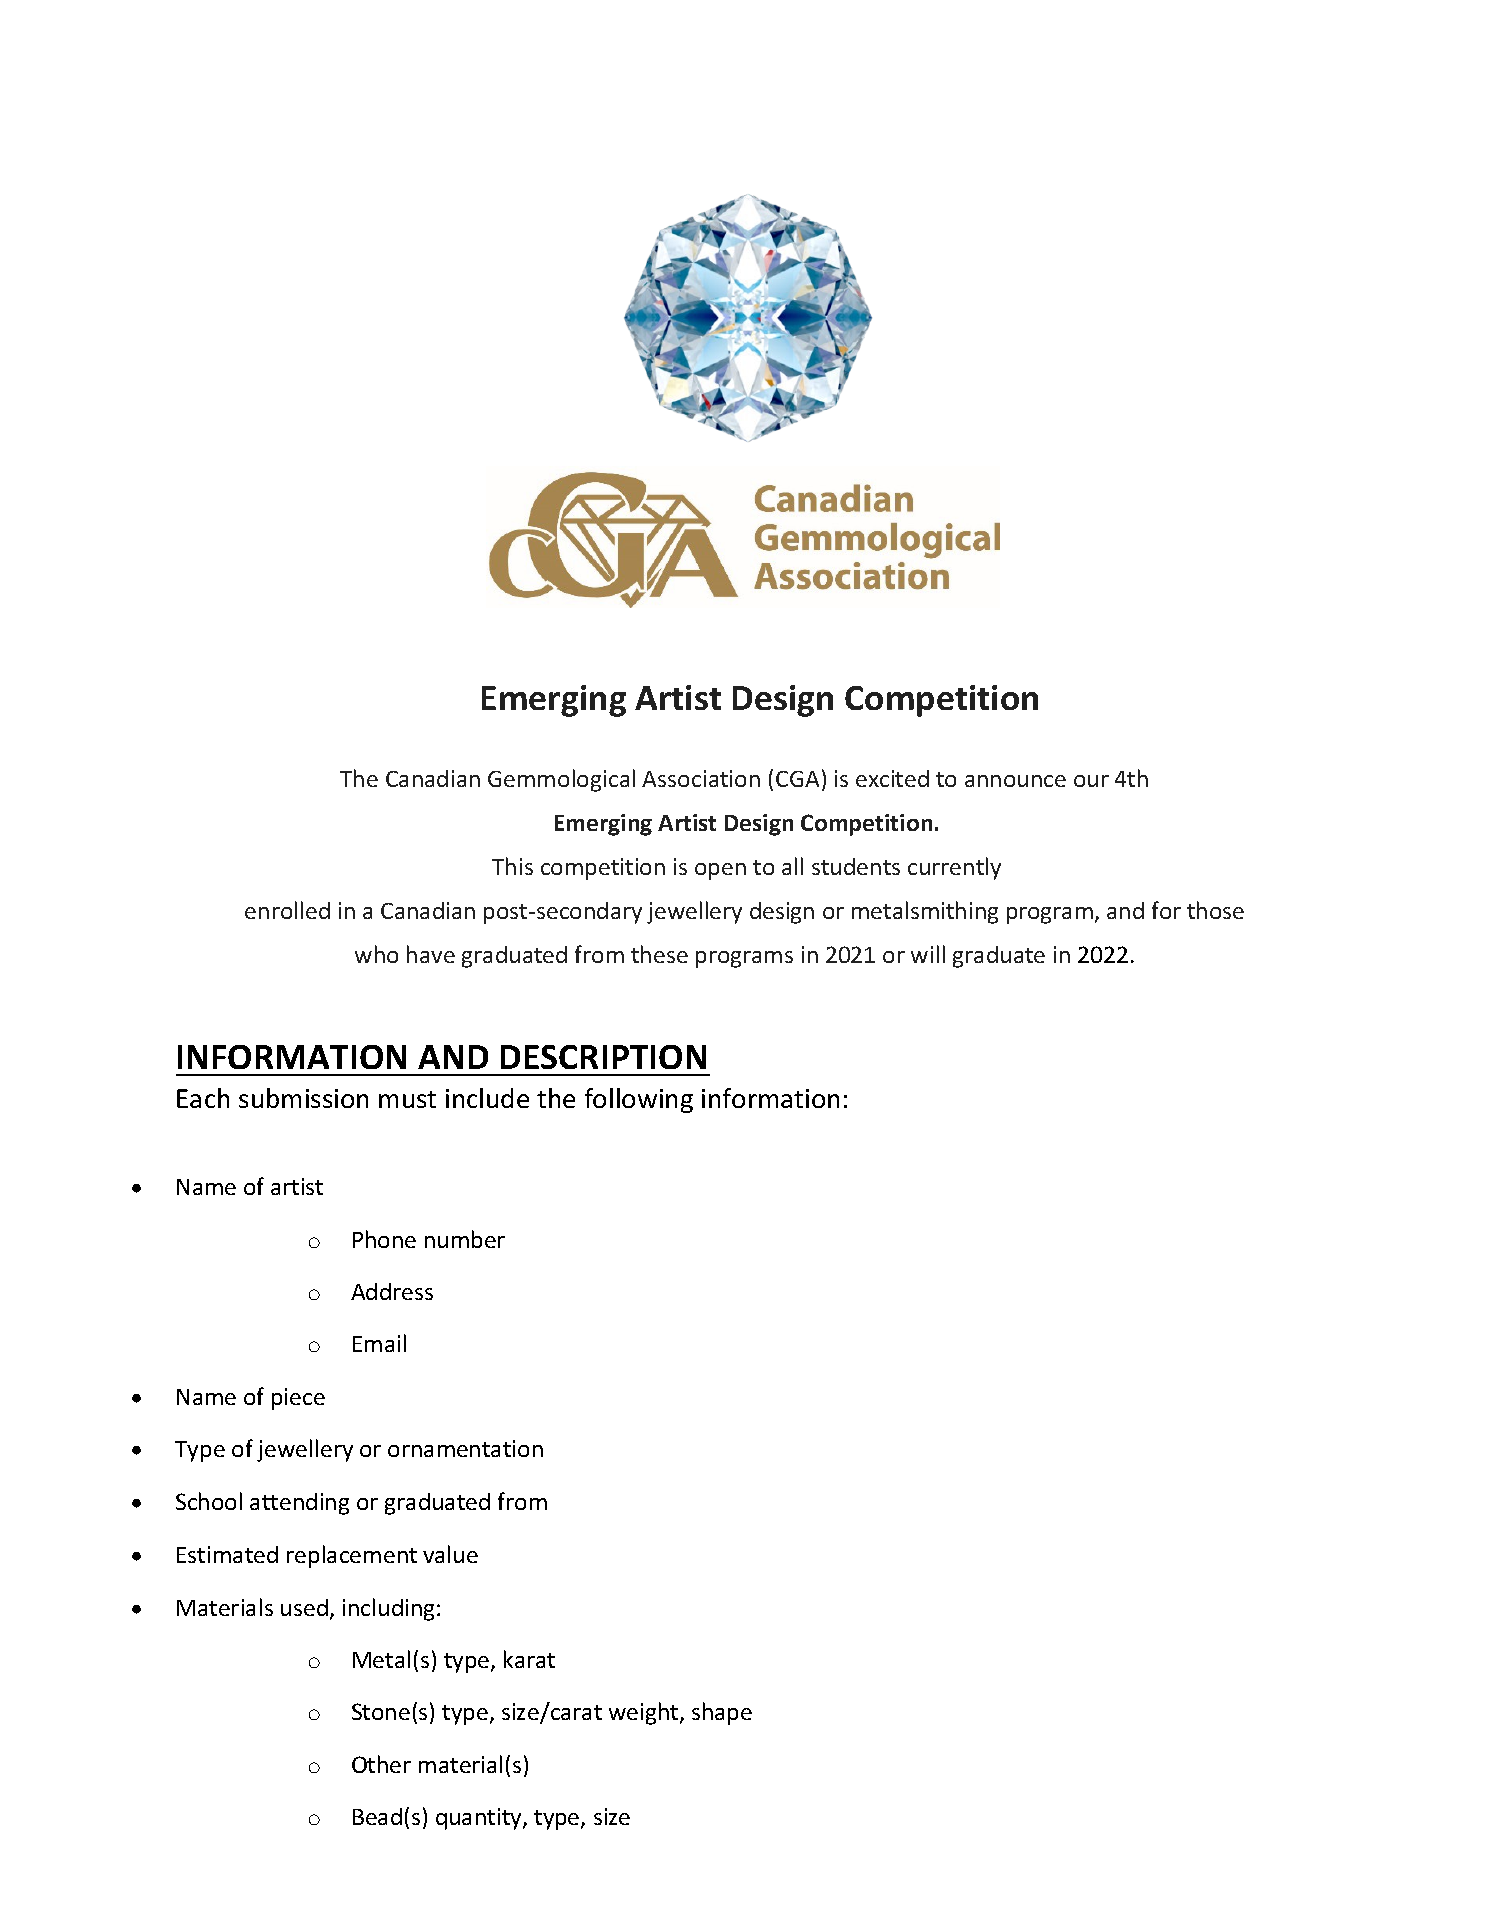  I want to click on enrolled, so click(287, 910).
